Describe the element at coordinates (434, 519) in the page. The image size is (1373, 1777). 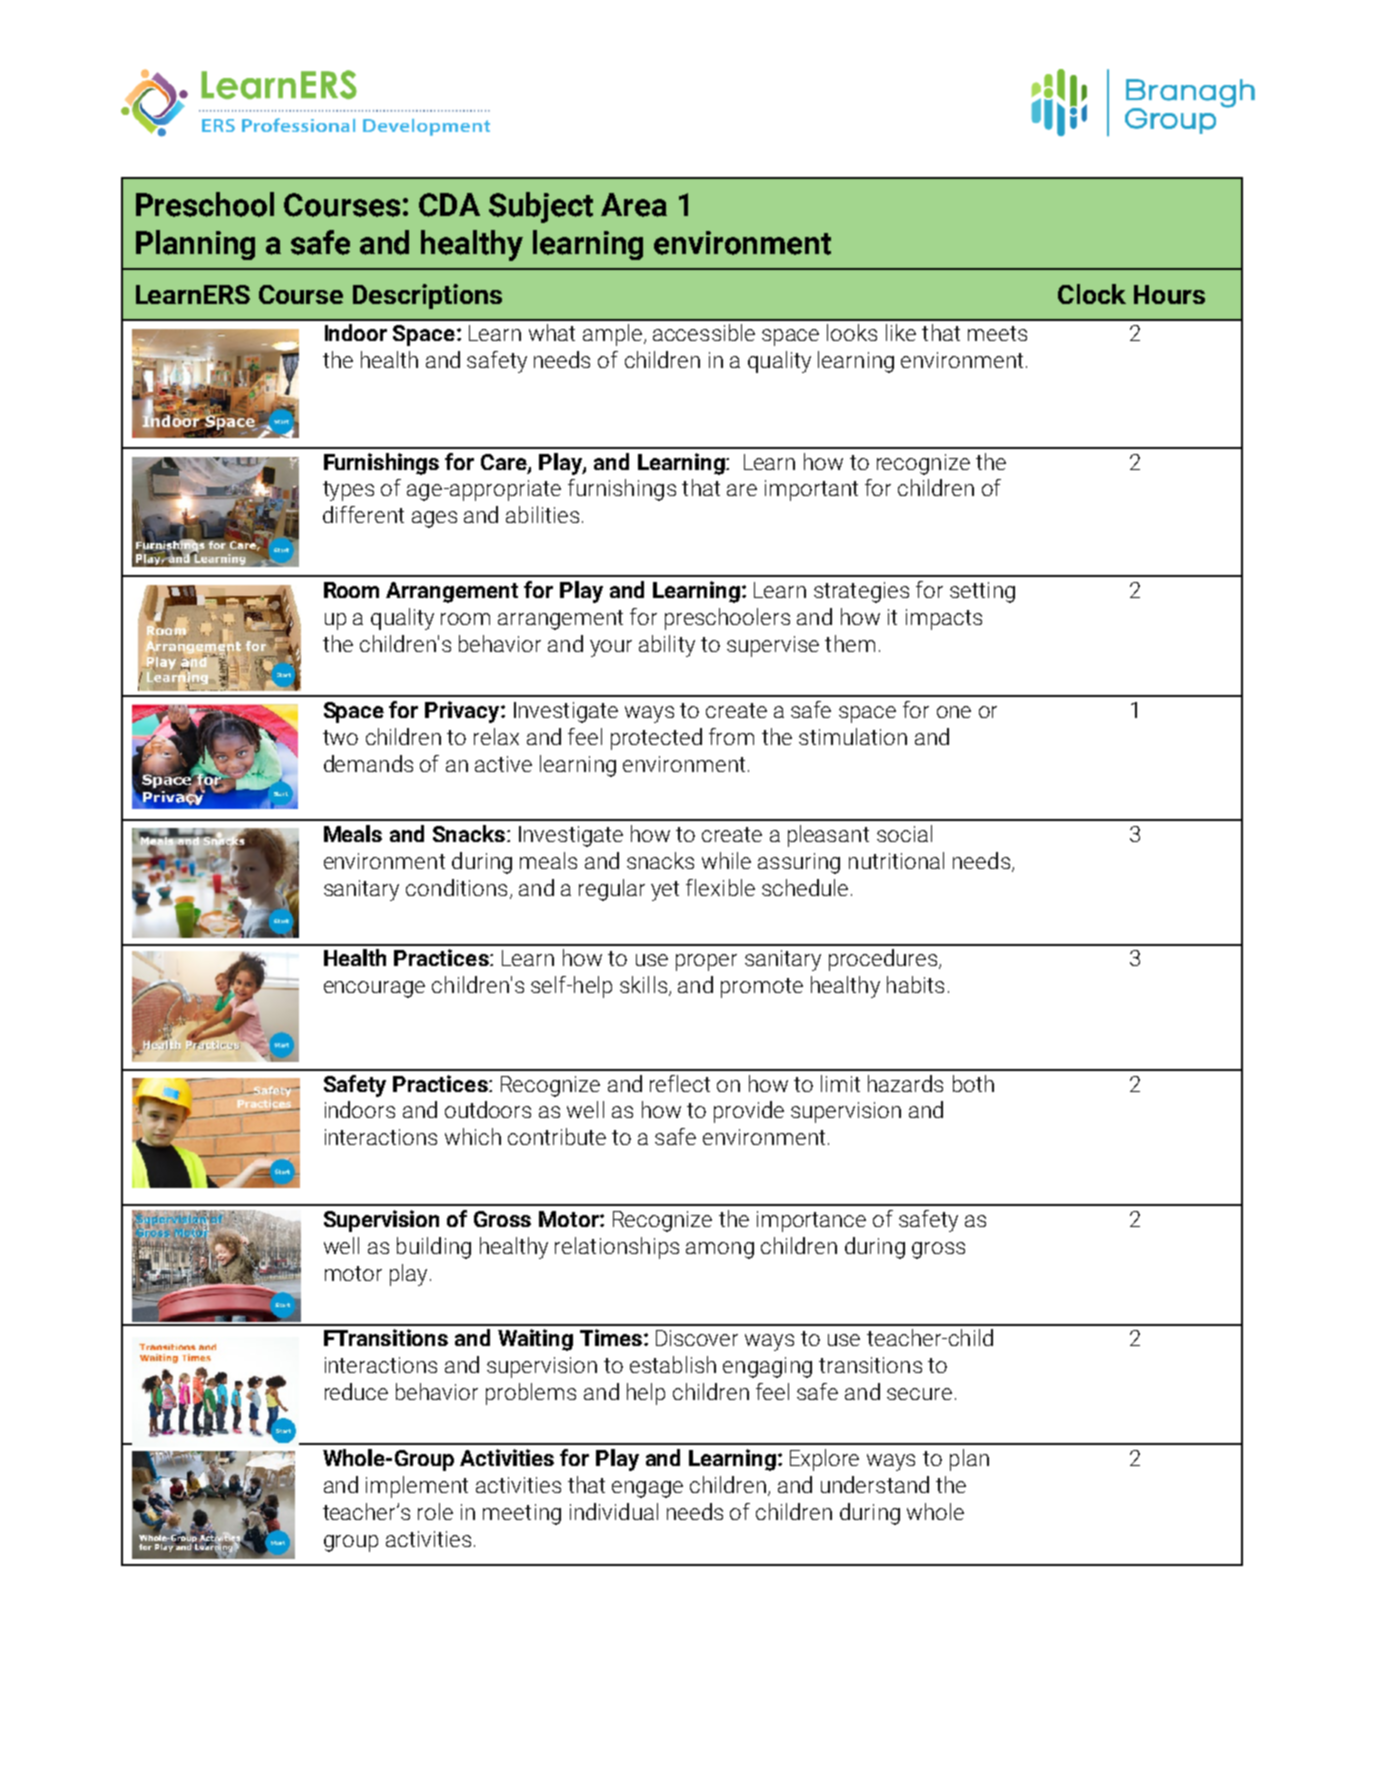
I see `ages` at that location.
